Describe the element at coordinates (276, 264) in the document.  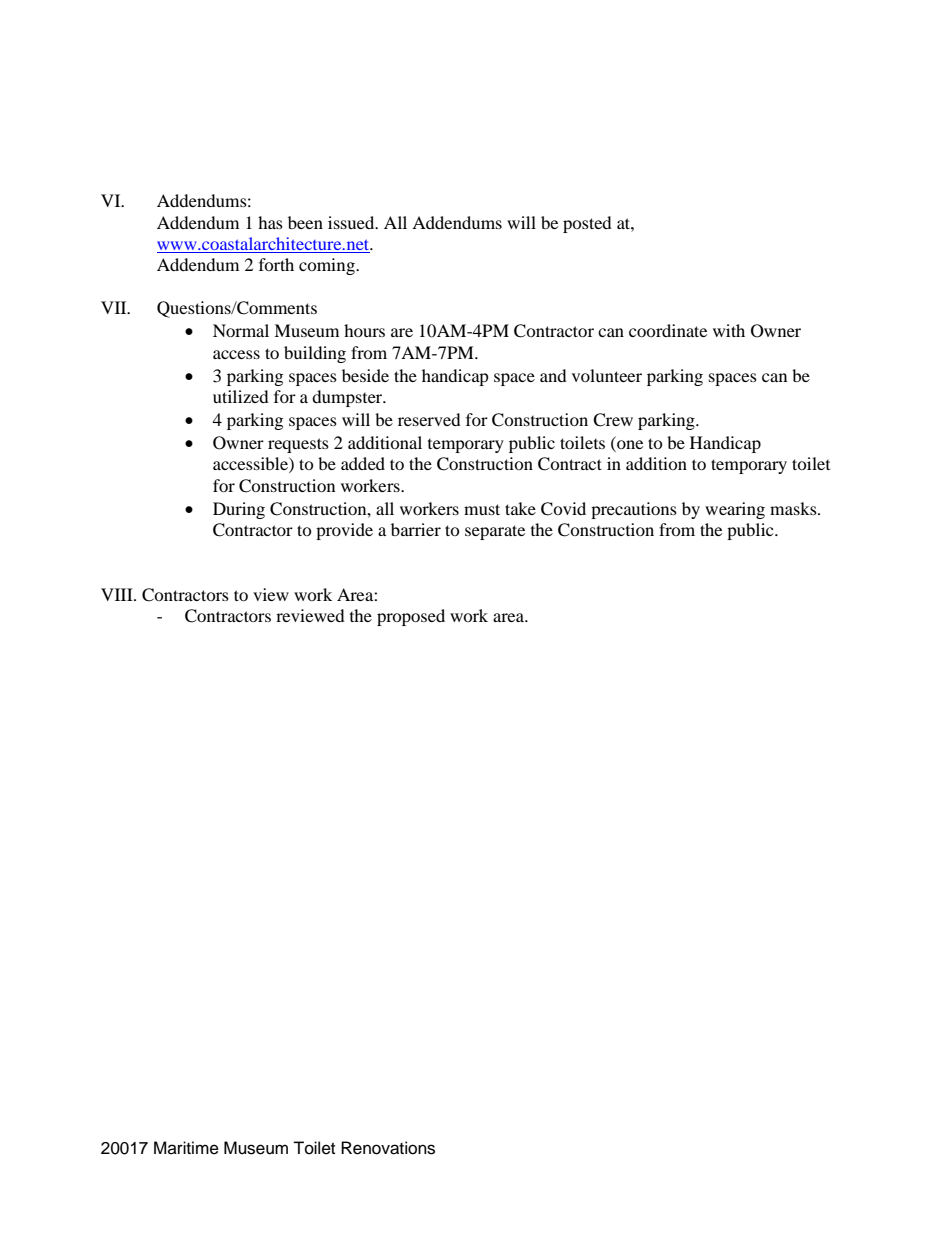
I see `forth` at that location.
